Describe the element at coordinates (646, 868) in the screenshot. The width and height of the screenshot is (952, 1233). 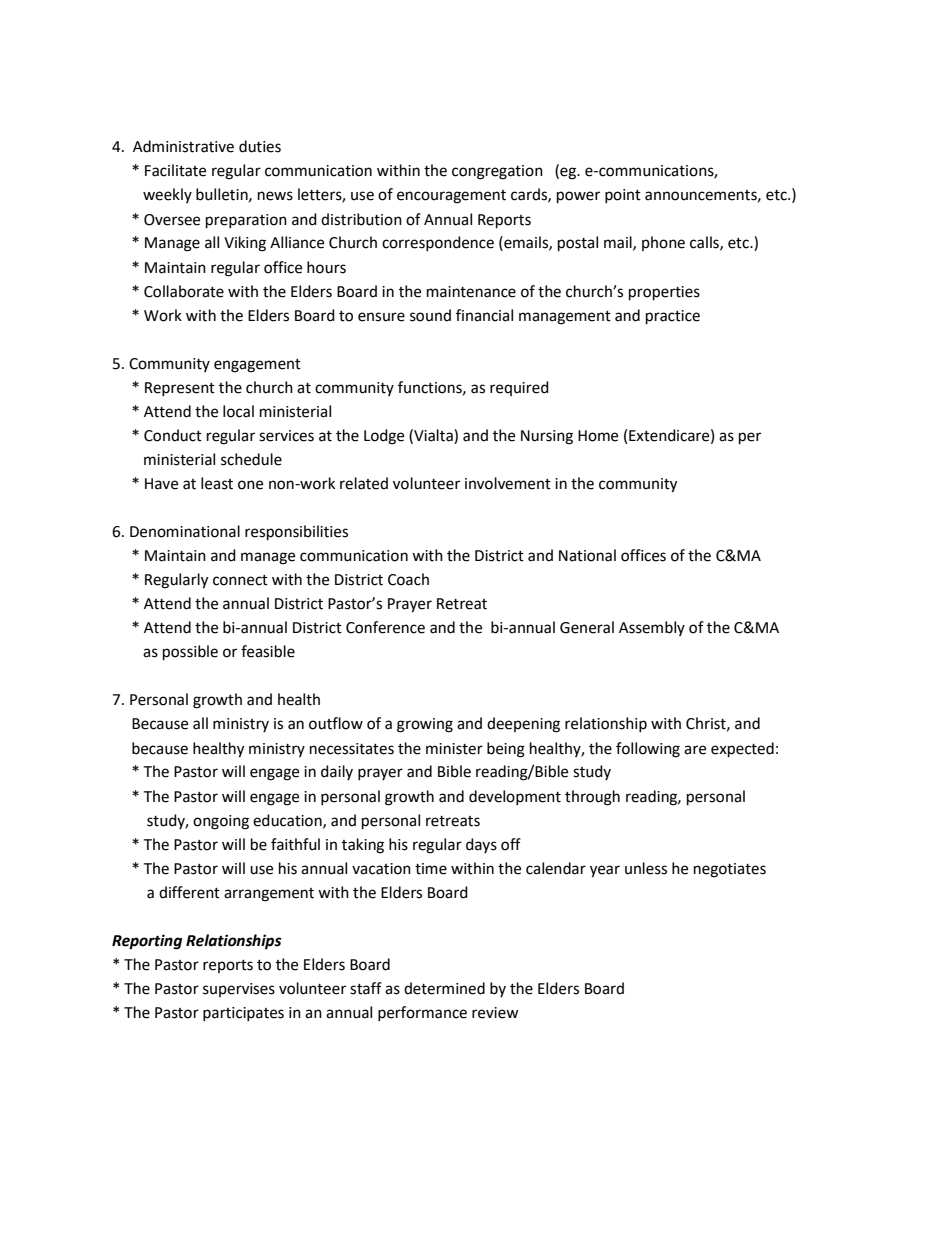
I see `unless` at that location.
